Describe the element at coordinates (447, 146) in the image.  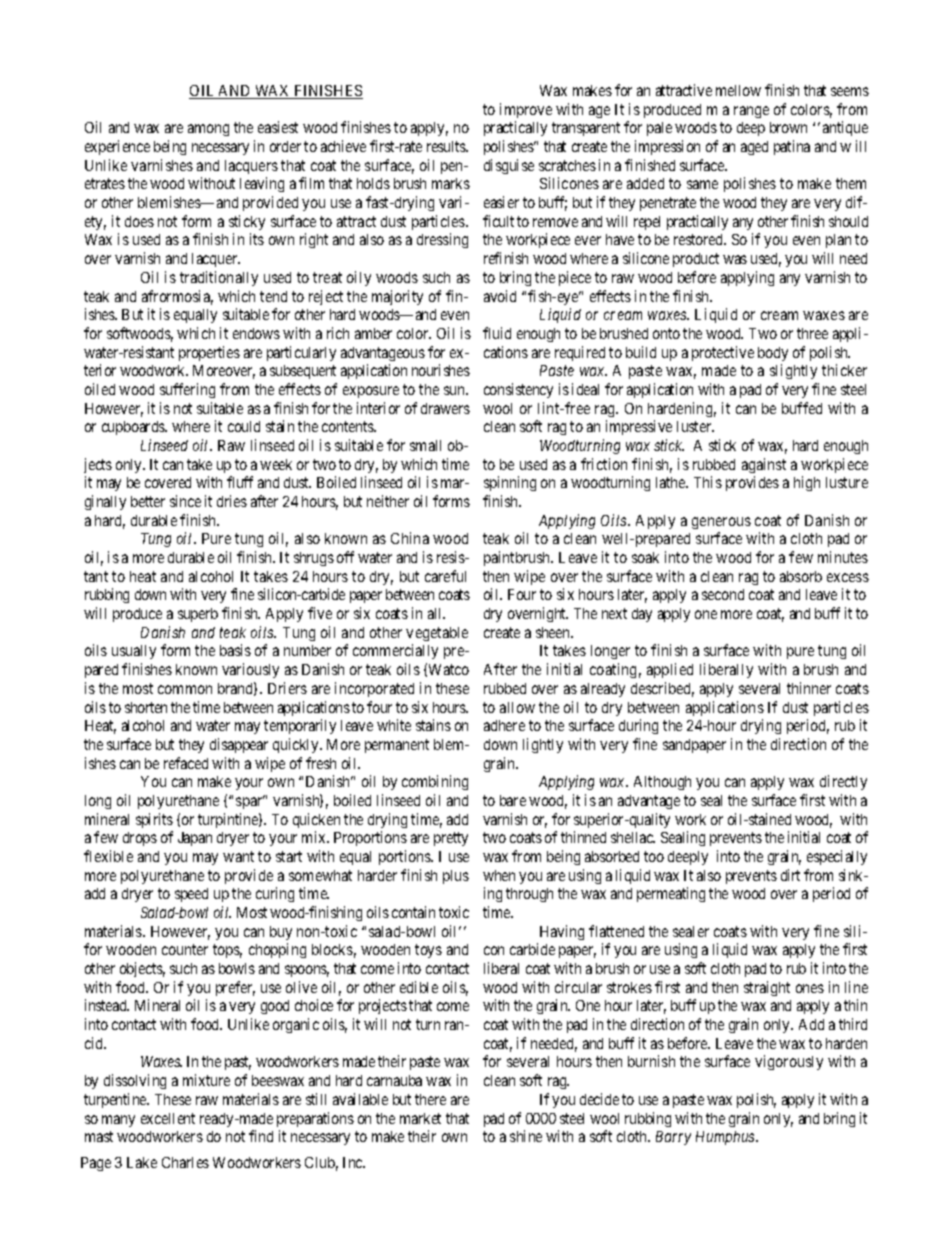
I see `results` at that location.
